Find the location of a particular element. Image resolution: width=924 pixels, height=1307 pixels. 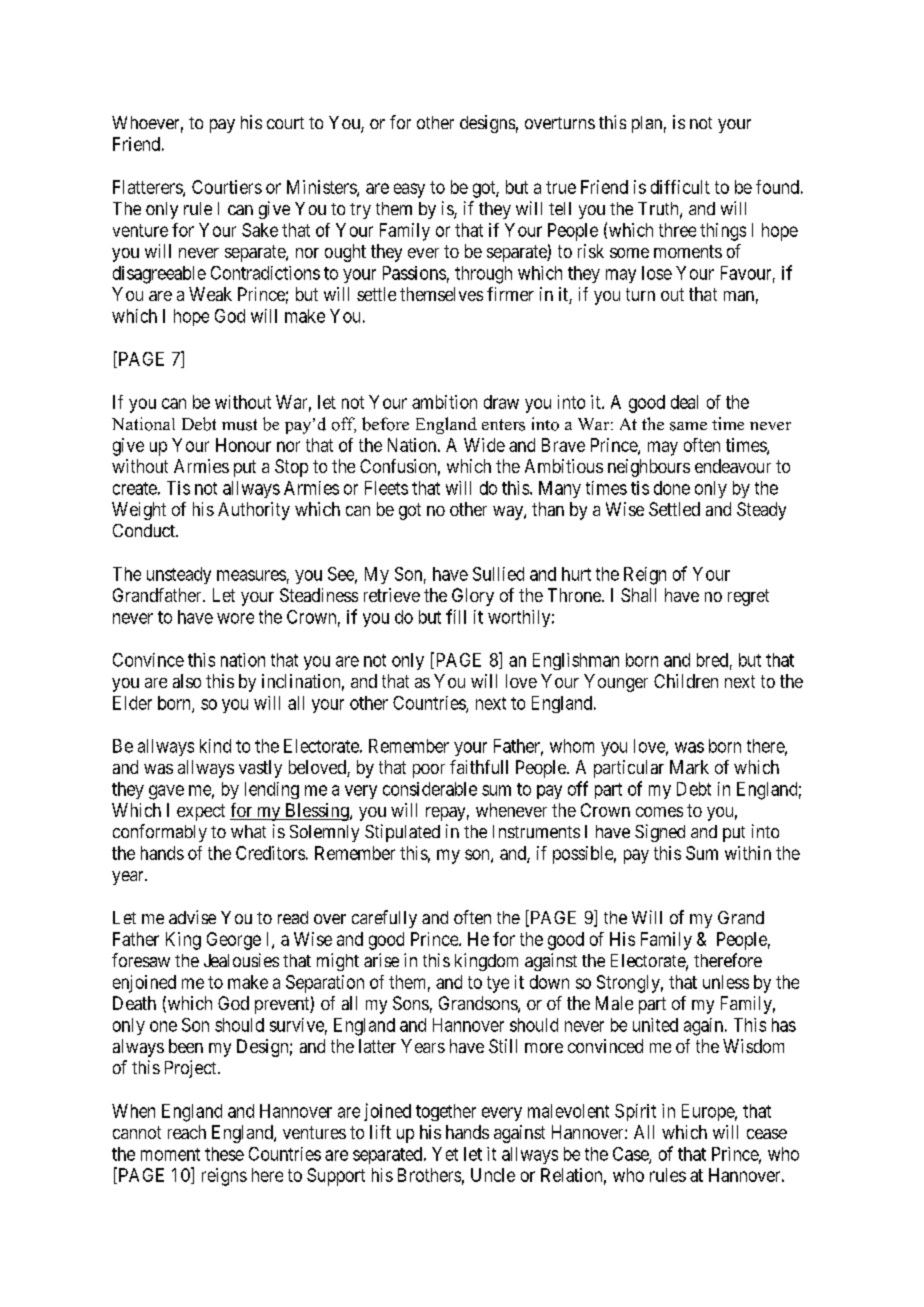

Yet is located at coordinates (445, 1154).
